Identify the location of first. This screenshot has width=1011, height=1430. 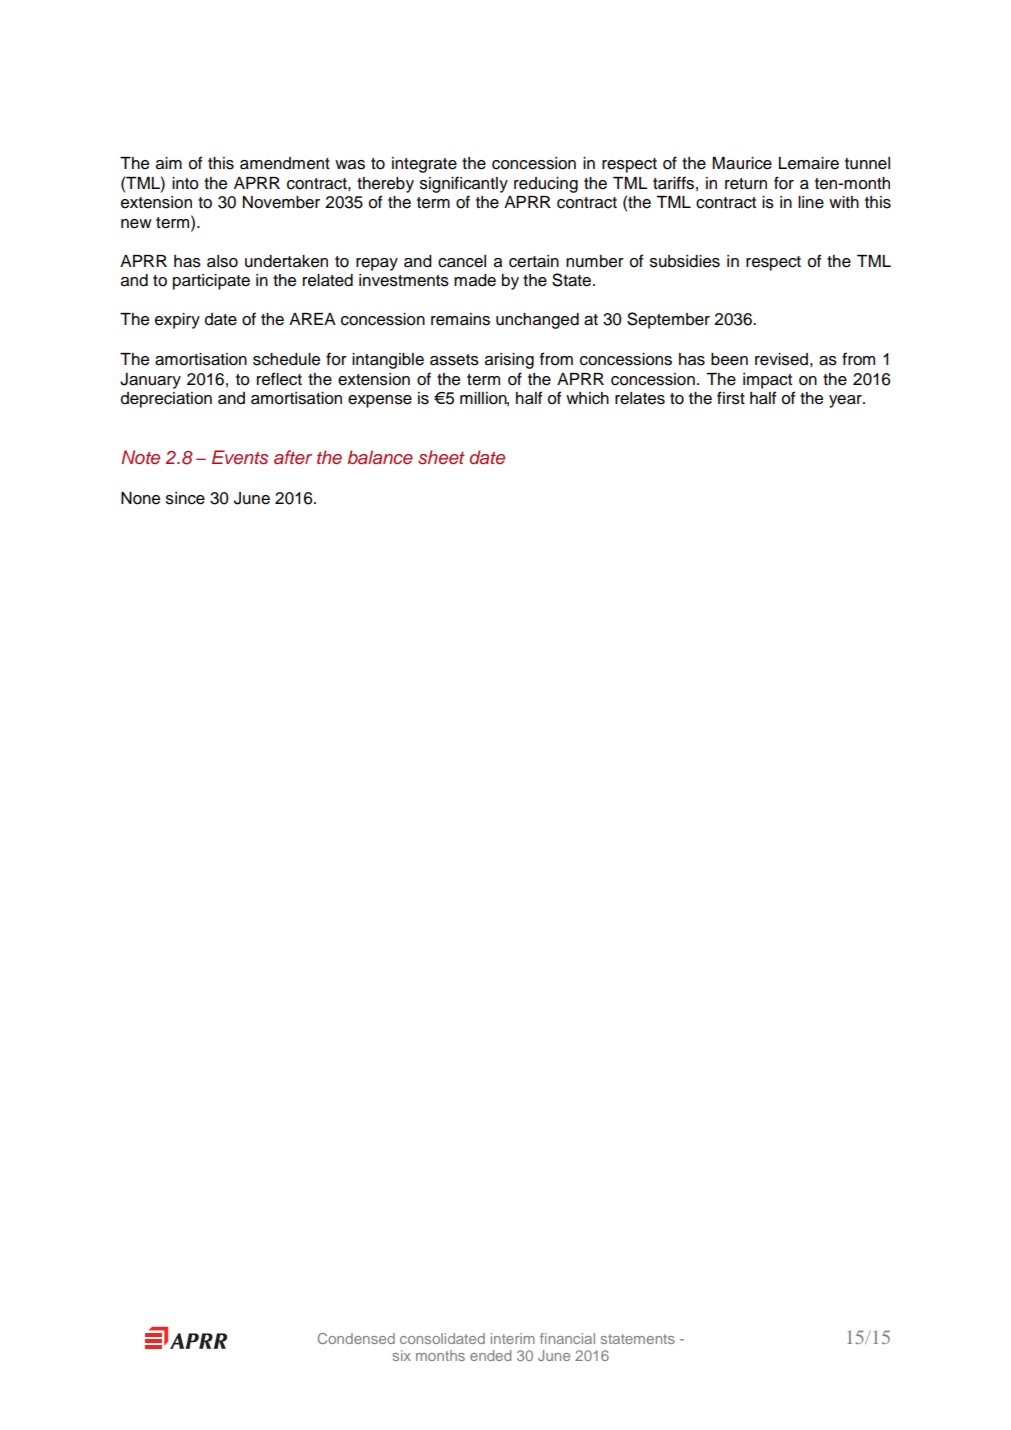
(731, 398).
